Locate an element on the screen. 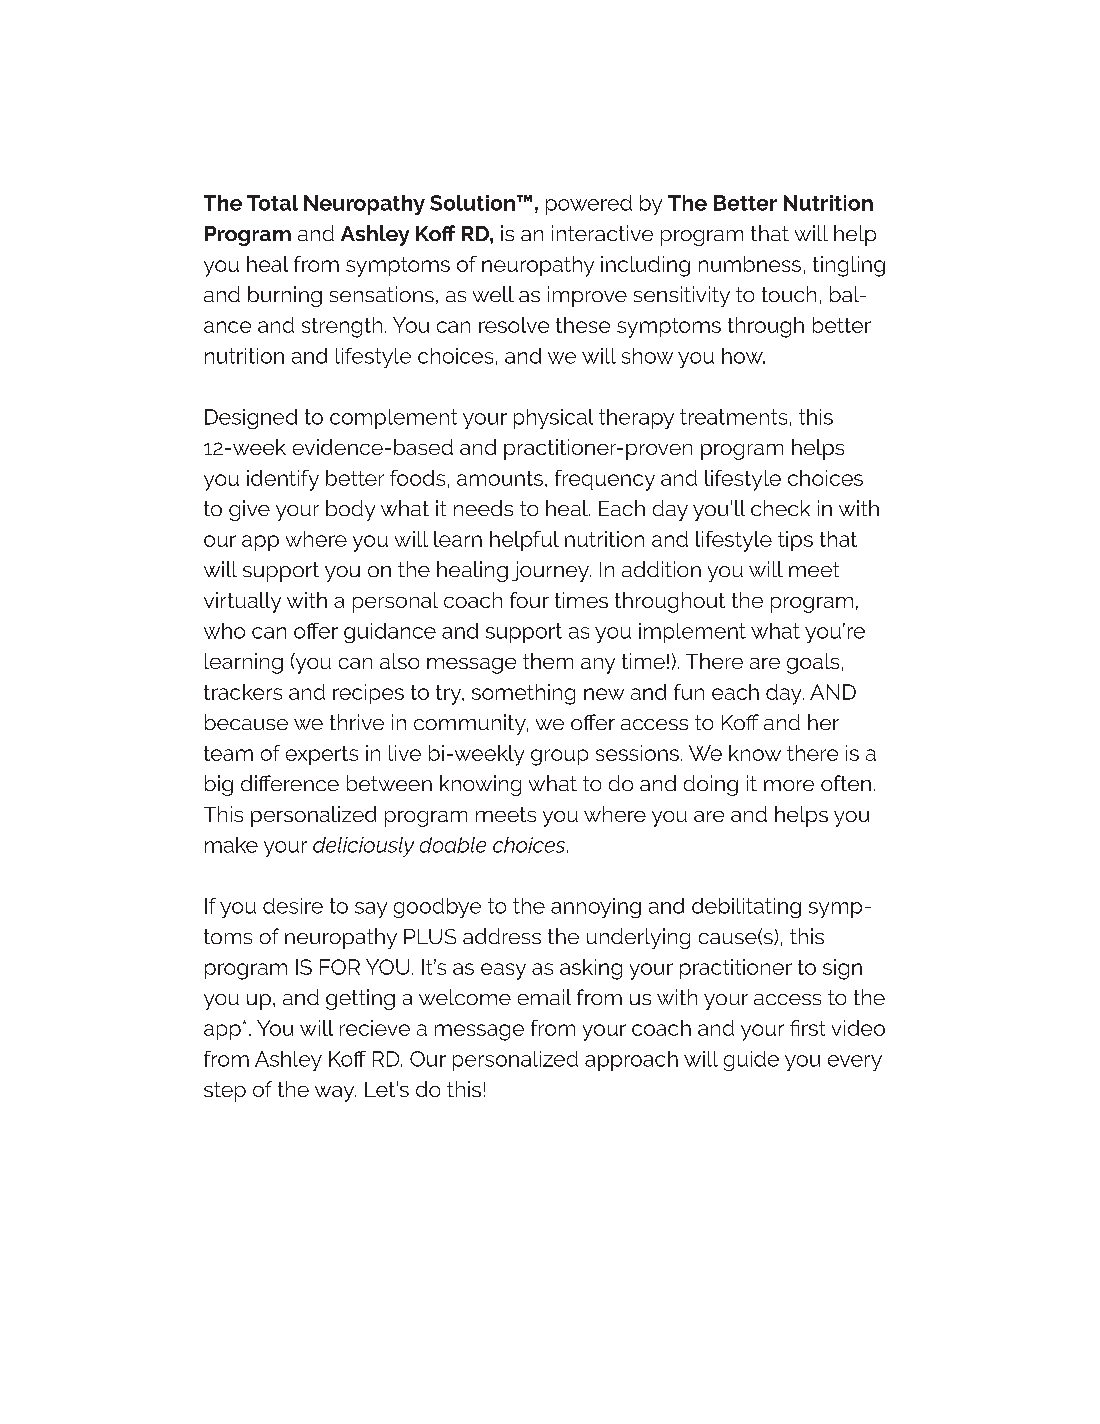 This screenshot has height=1424, width=1100. powered is located at coordinates (589, 205).
